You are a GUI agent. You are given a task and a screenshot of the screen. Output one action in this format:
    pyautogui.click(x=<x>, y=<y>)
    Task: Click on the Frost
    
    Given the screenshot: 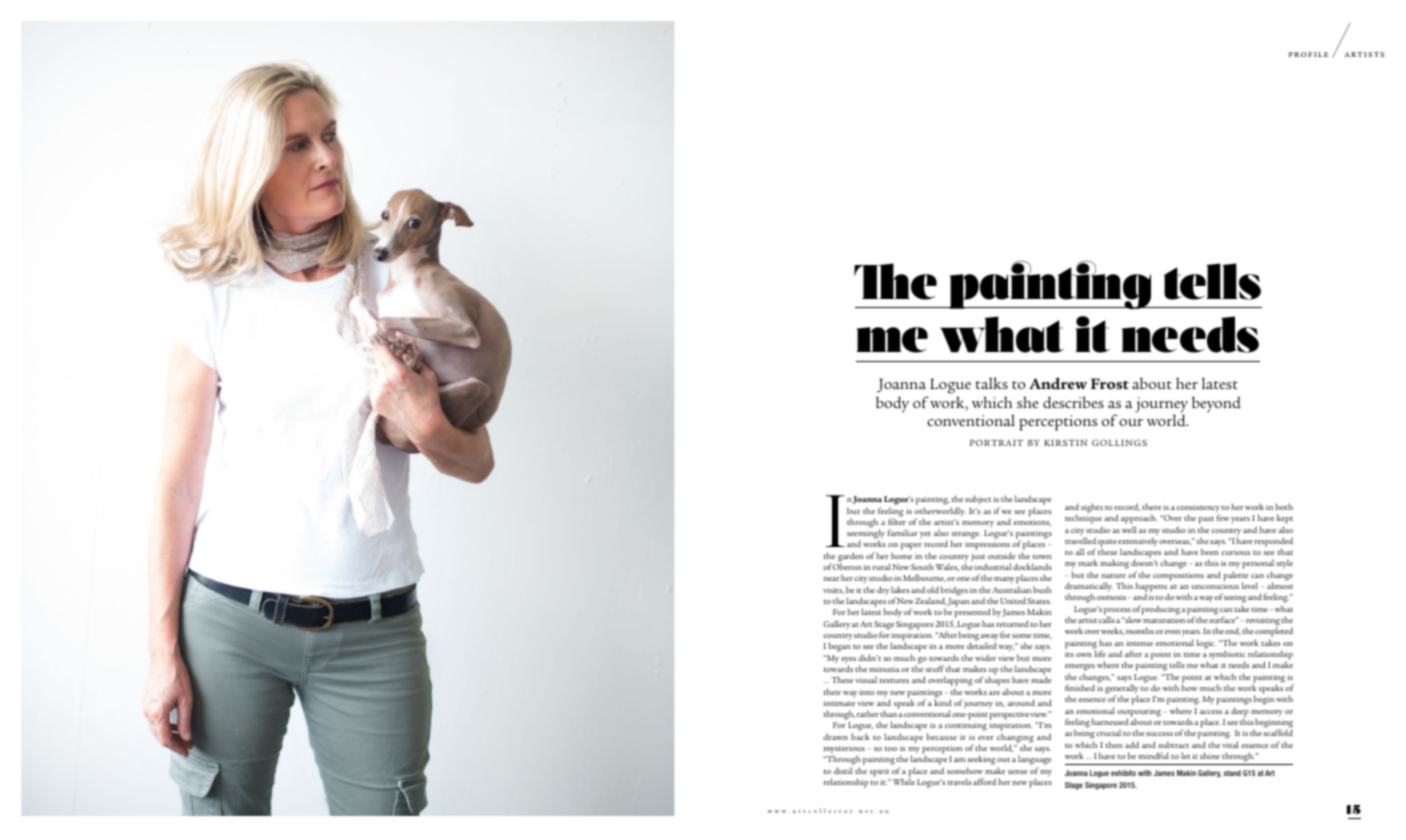 What is the action you would take?
    pyautogui.click(x=1110, y=383)
